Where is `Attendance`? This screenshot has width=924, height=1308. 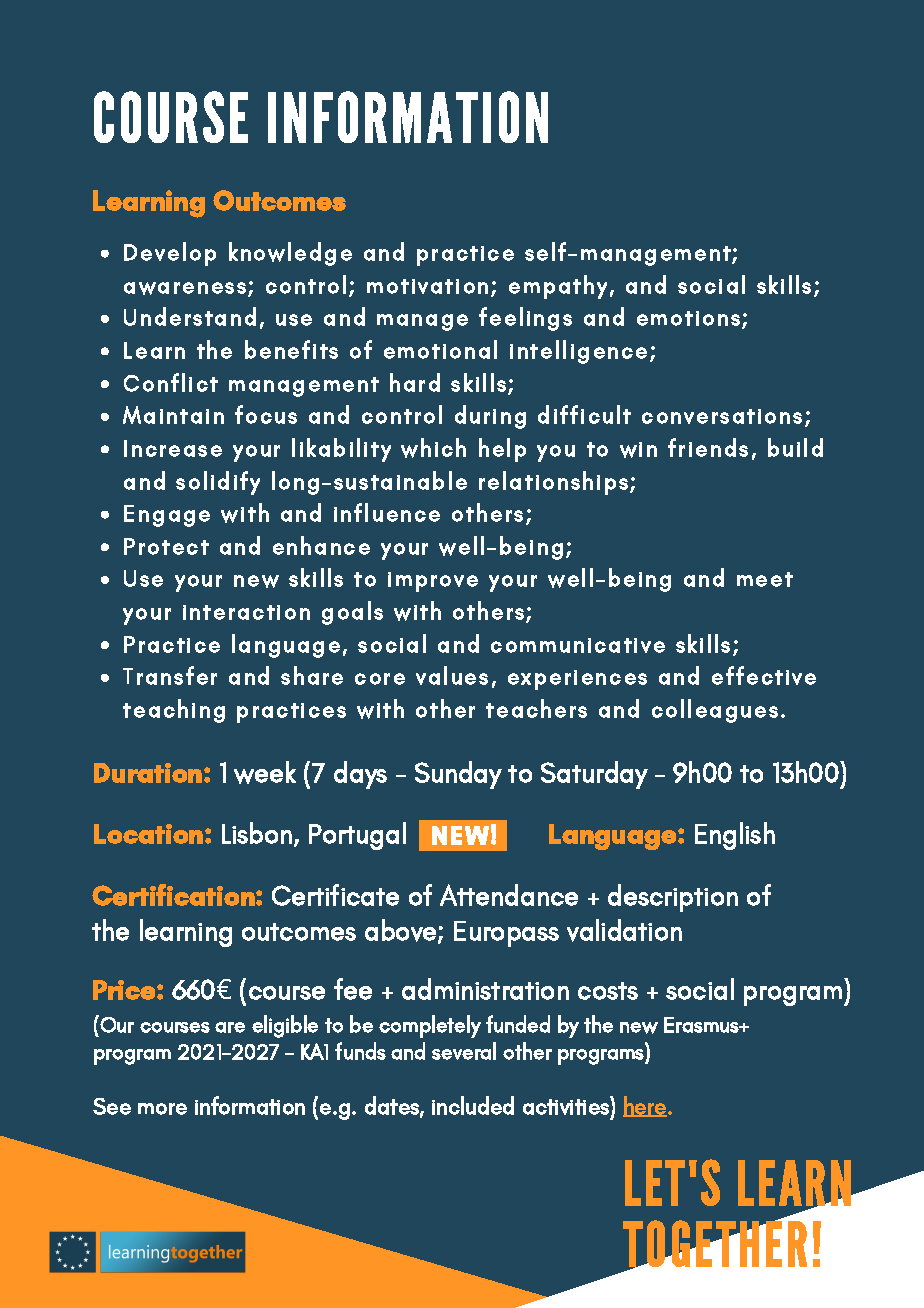 Attendance is located at coordinates (509, 895).
